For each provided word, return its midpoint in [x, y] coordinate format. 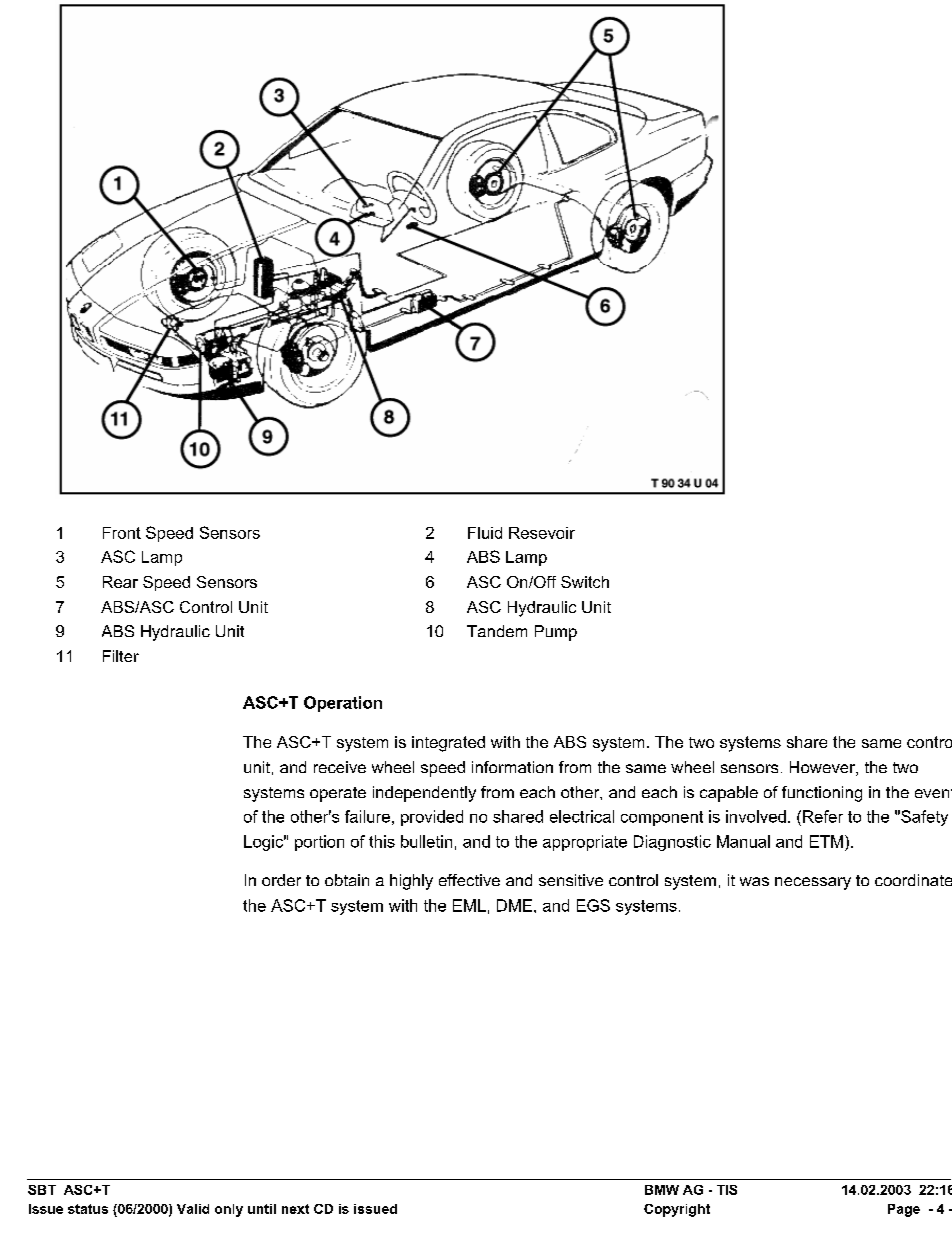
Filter [121, 656]
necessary [813, 883]
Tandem [497, 631]
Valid [193, 1209]
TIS [727, 1190]
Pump [556, 633]
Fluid [485, 533]
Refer [823, 816]
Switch [585, 582]
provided [432, 818]
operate [338, 794]
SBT [42, 1190]
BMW [662, 1190]
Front [122, 533]
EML [469, 905]
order [281, 880]
